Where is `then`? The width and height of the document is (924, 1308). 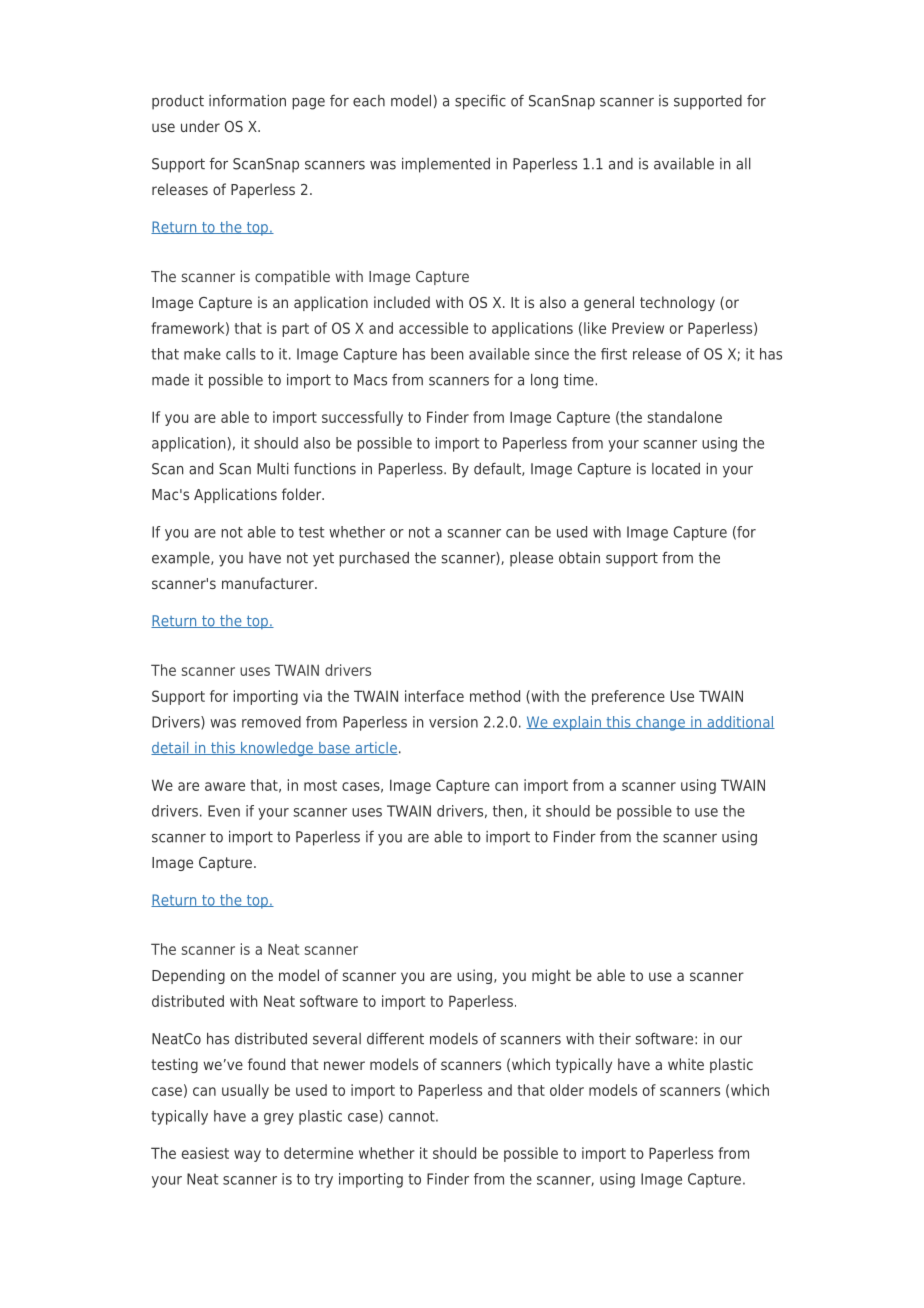 then is located at coordinates (509, 811).
